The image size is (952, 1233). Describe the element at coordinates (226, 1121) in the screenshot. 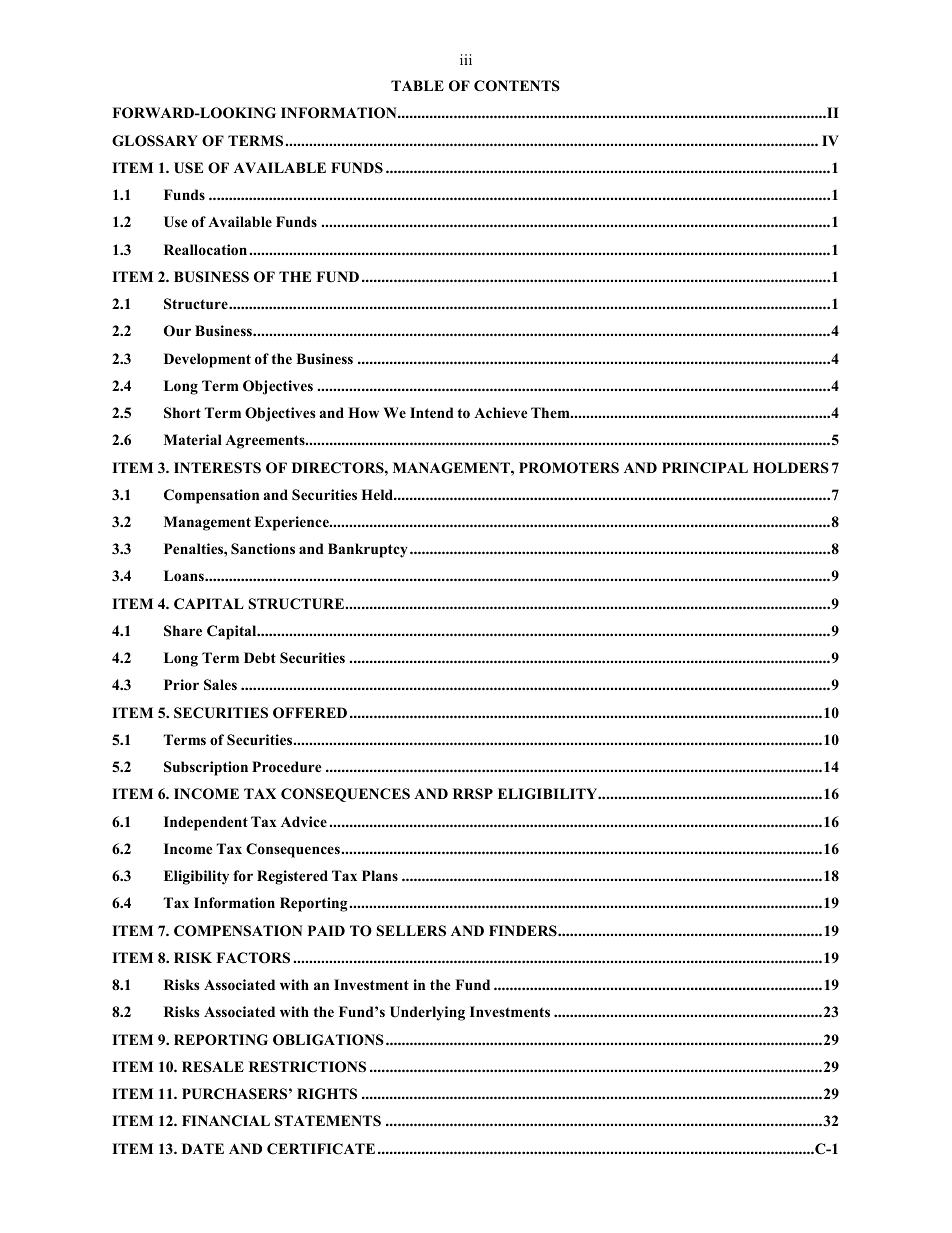

I see `FINANCIAL` at that location.
